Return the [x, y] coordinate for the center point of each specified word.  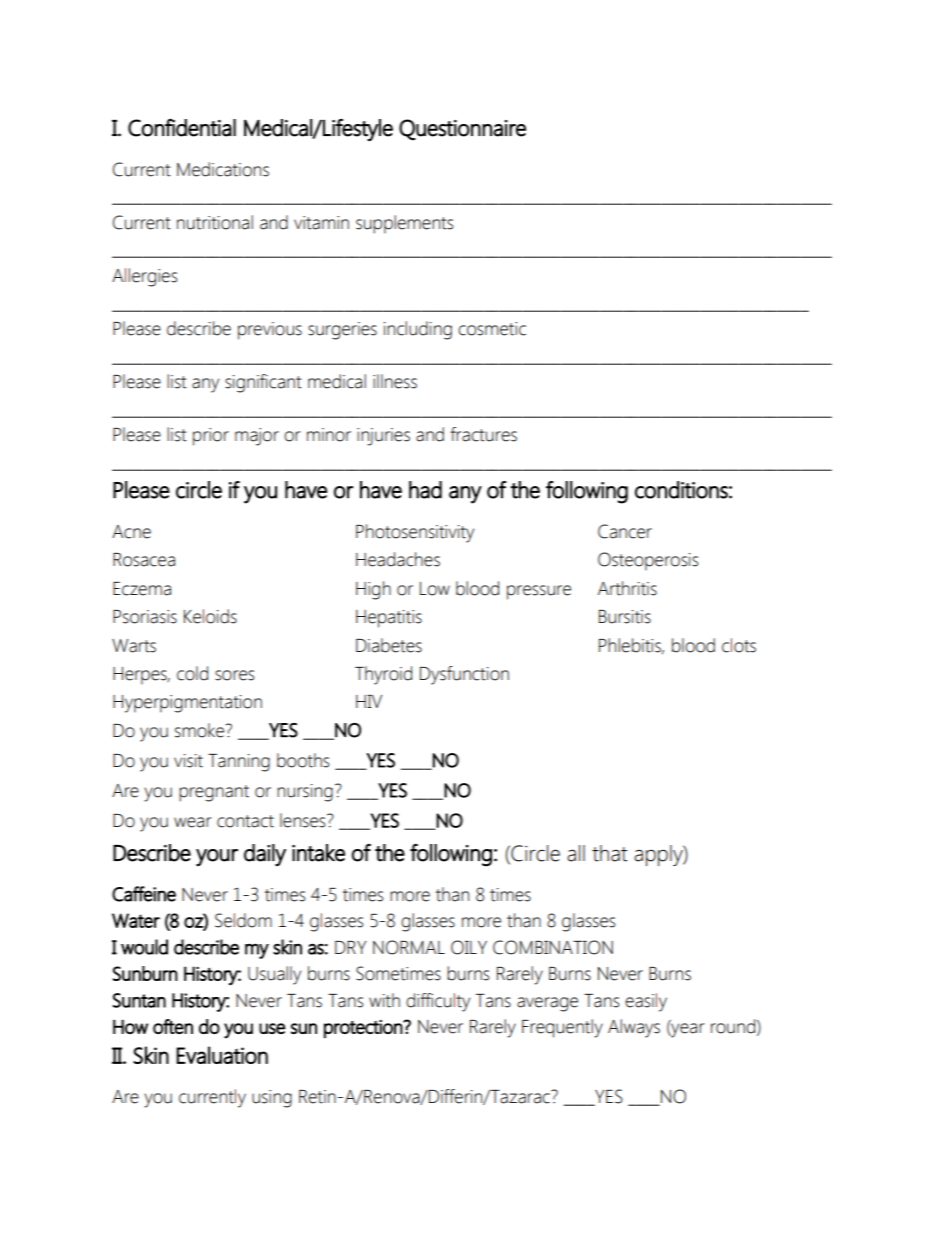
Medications [223, 169]
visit [188, 761]
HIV [369, 701]
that [609, 853]
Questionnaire [462, 130]
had [425, 490]
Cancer [625, 531]
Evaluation [222, 1055]
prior [211, 437]
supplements [404, 224]
